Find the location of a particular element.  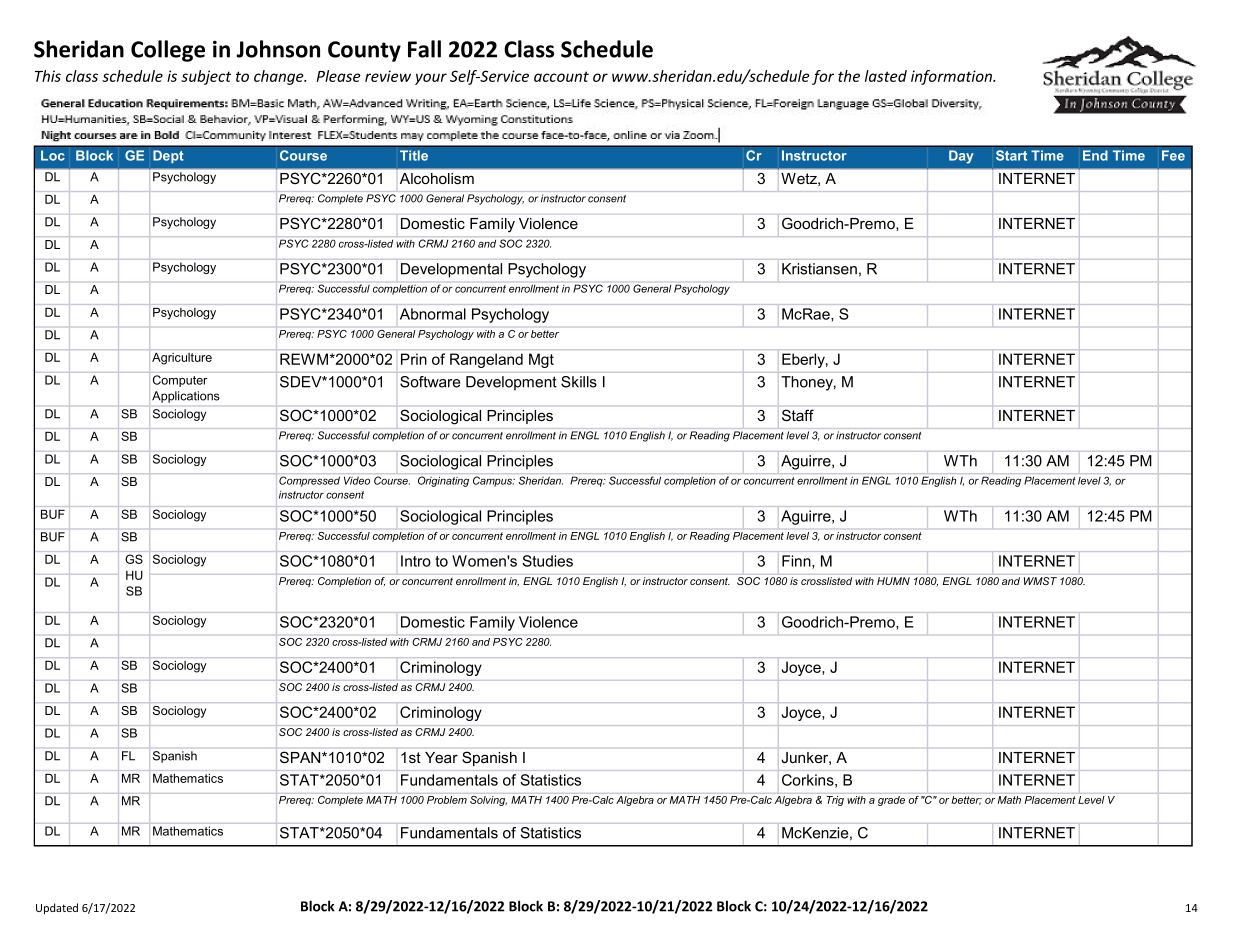

Updated is located at coordinates (57, 908).
